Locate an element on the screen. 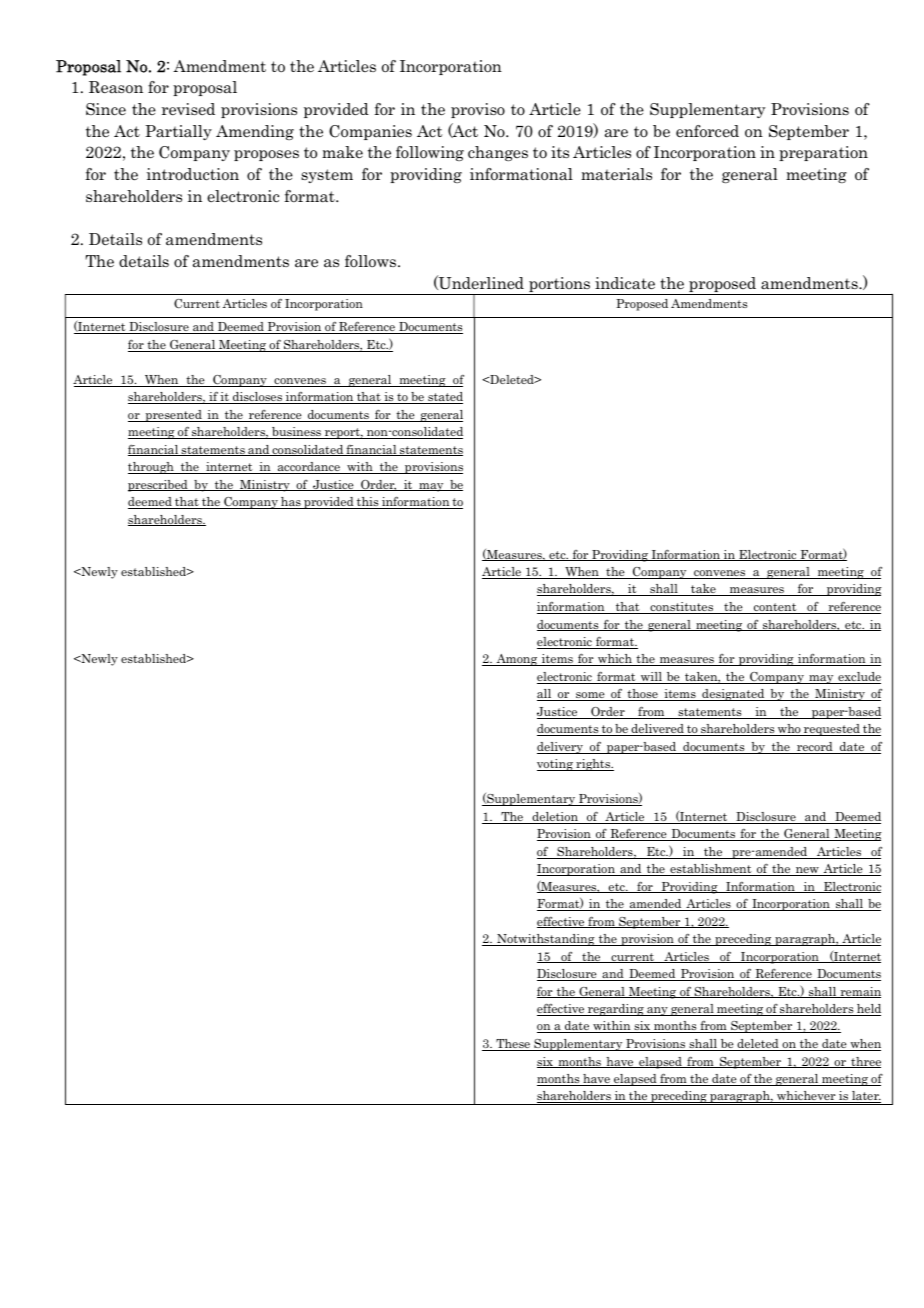  who is located at coordinates (789, 730).
